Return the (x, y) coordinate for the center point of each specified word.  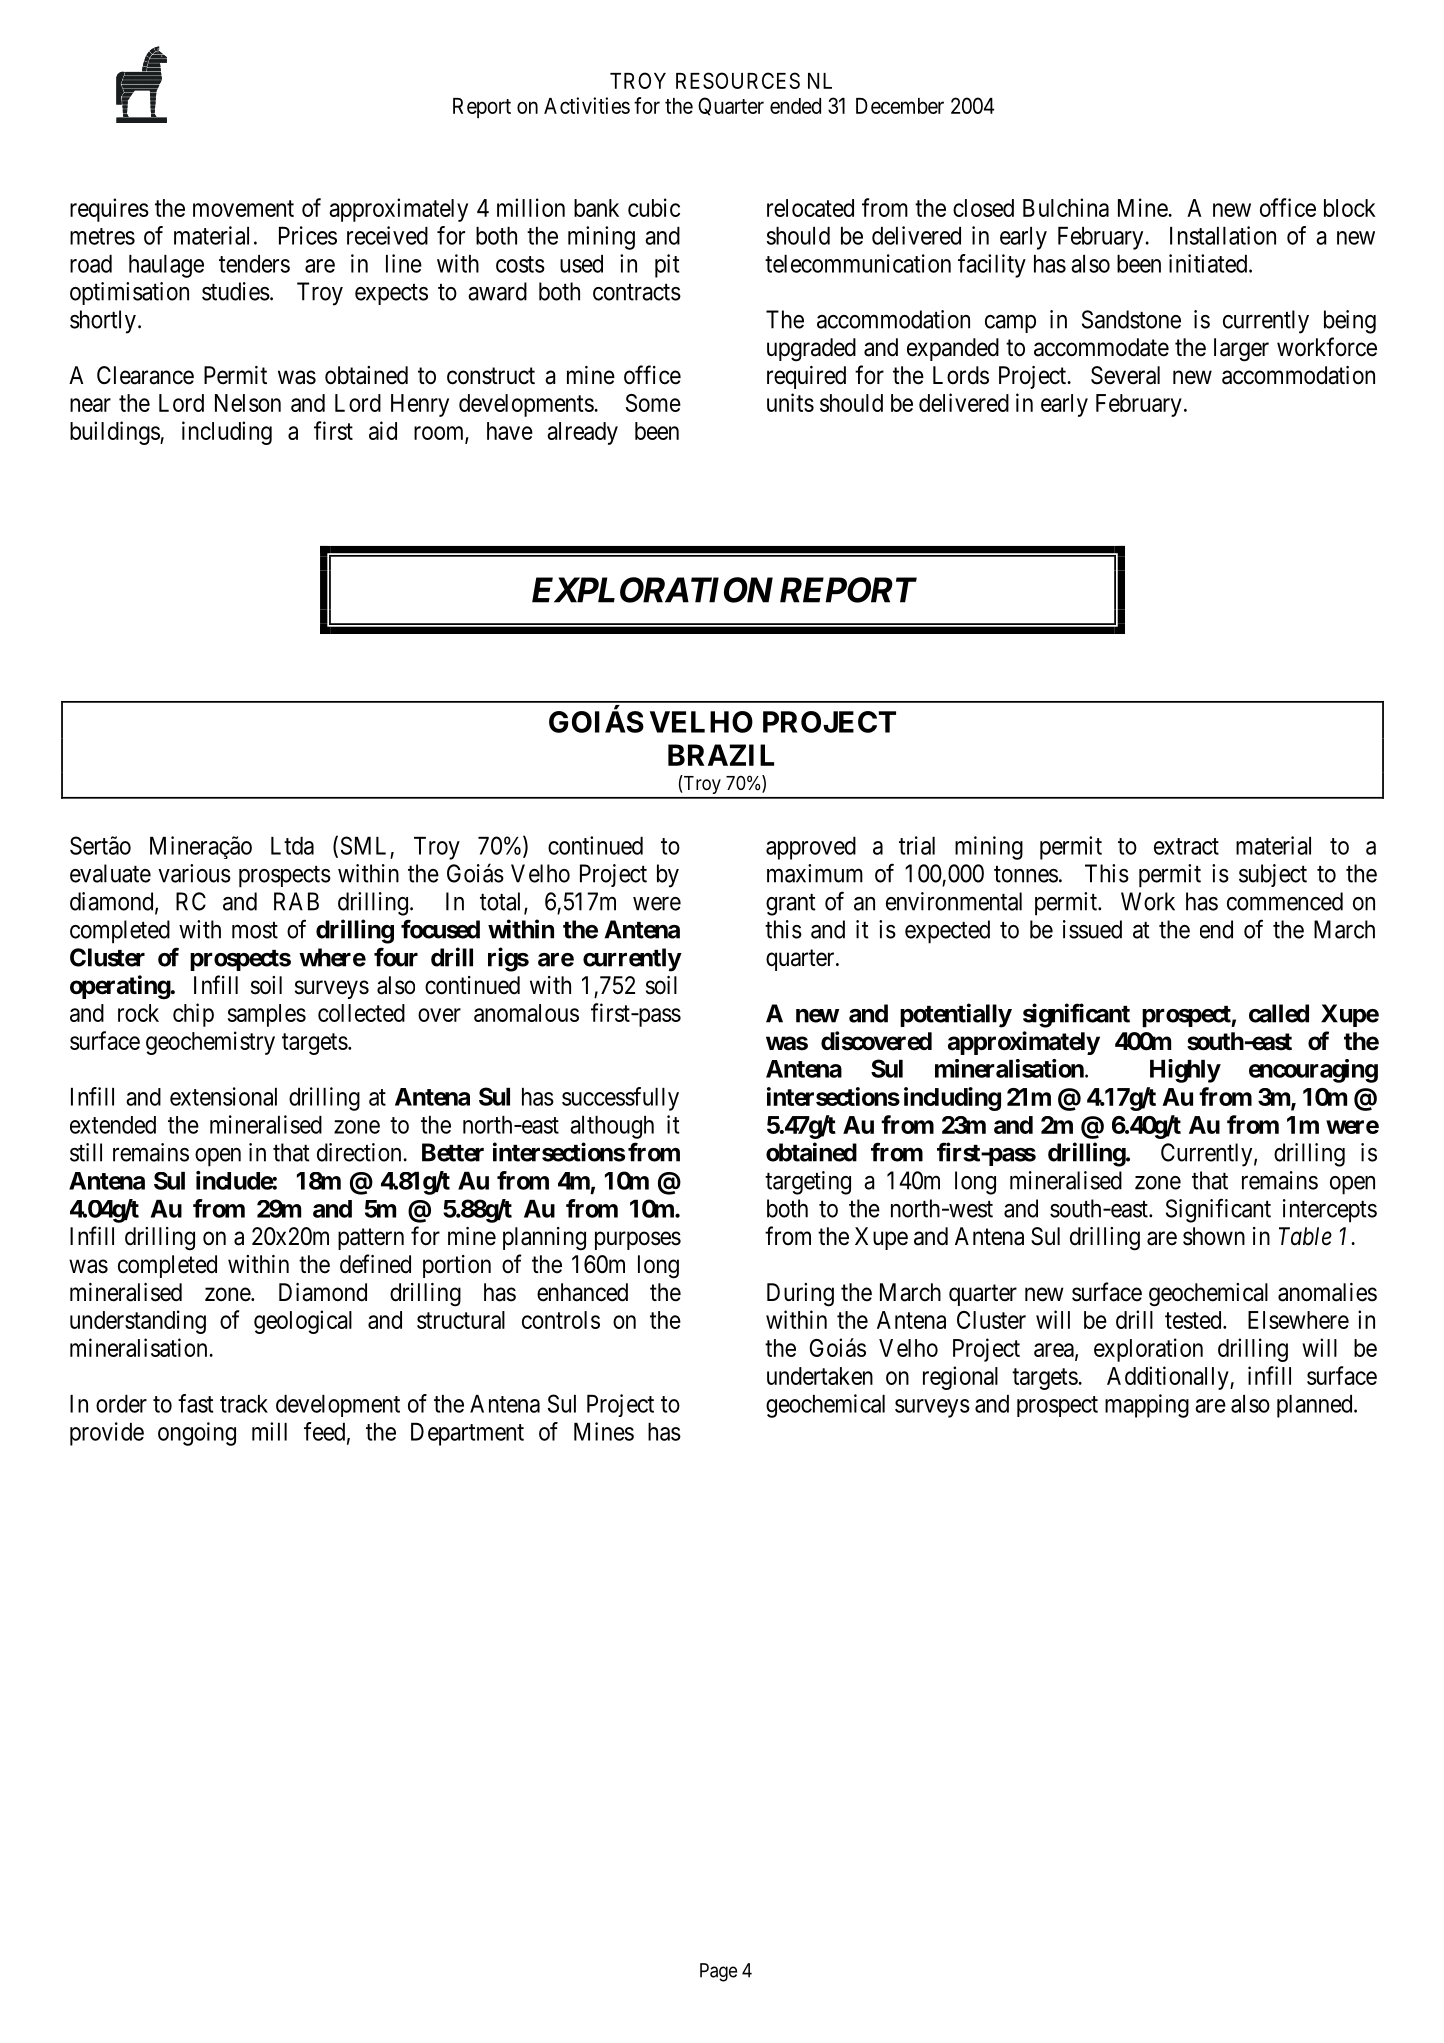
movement (243, 208)
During (800, 1295)
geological (303, 1322)
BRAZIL (721, 755)
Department (467, 1434)
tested (1194, 1320)
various (194, 873)
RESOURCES (738, 80)
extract (1186, 846)
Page (718, 1972)
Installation (1223, 235)
